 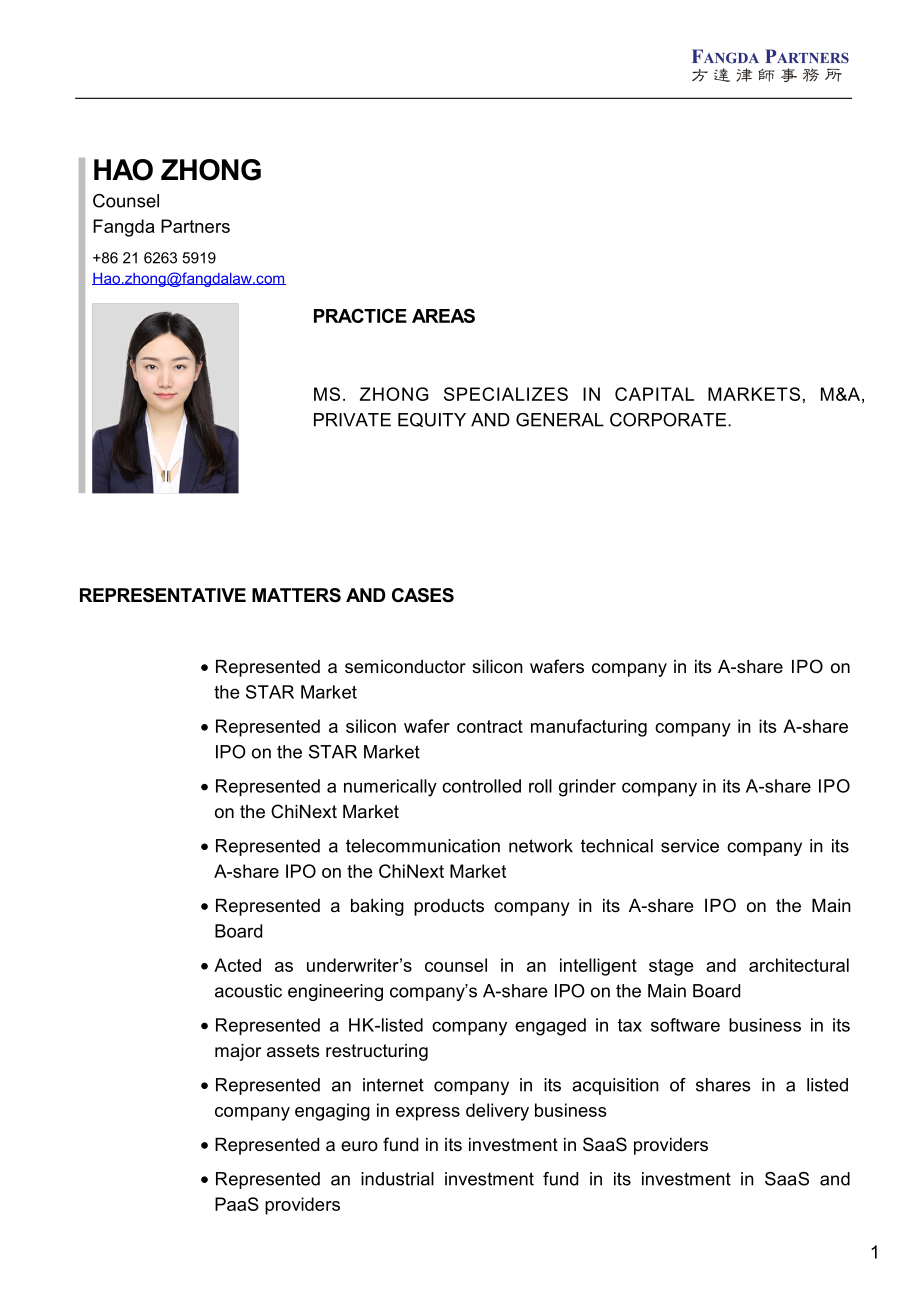 I want to click on CAPITAL, so click(x=654, y=394).
